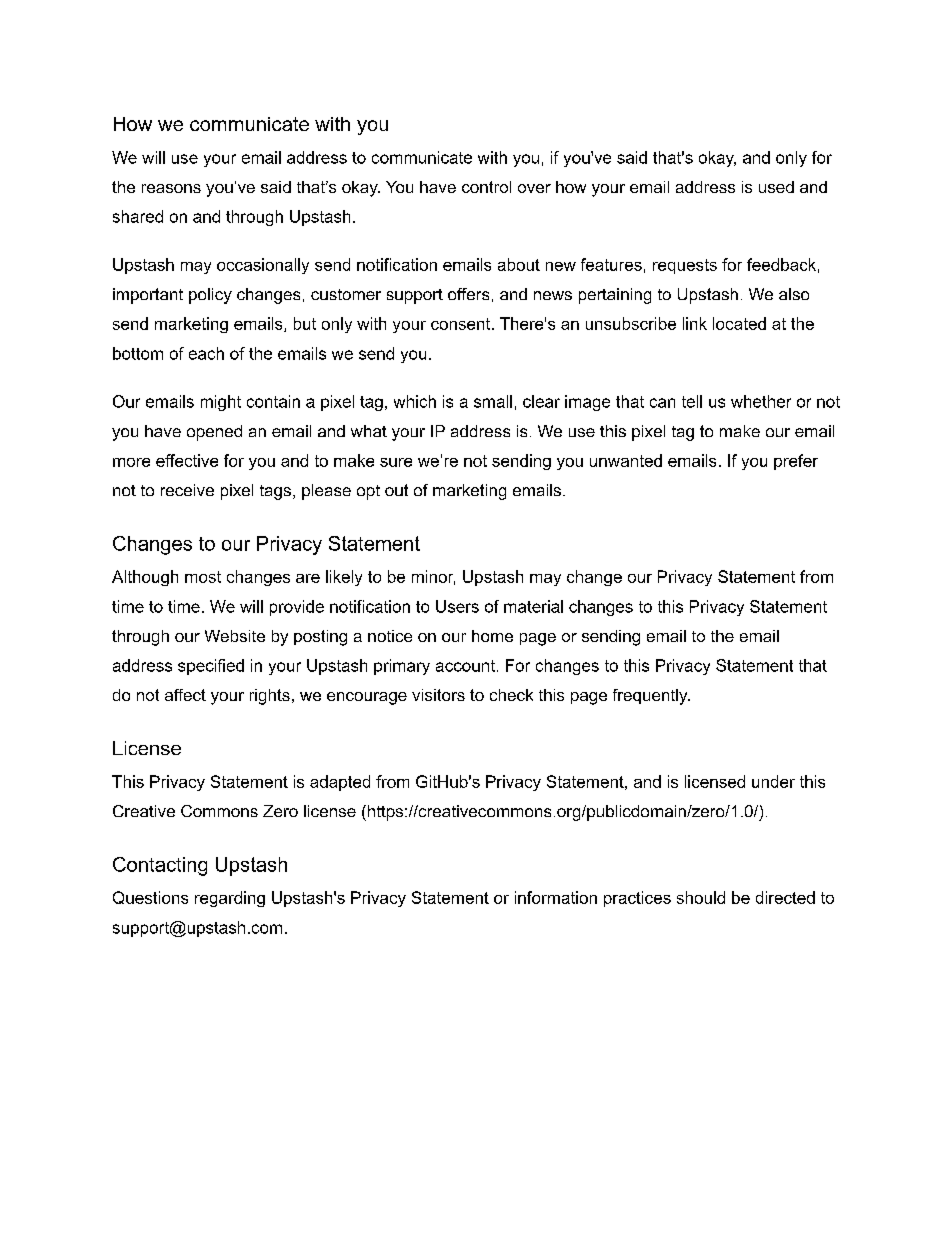 This image has height=1233, width=952. What do you see at coordinates (556, 897) in the image?
I see `information` at bounding box center [556, 897].
